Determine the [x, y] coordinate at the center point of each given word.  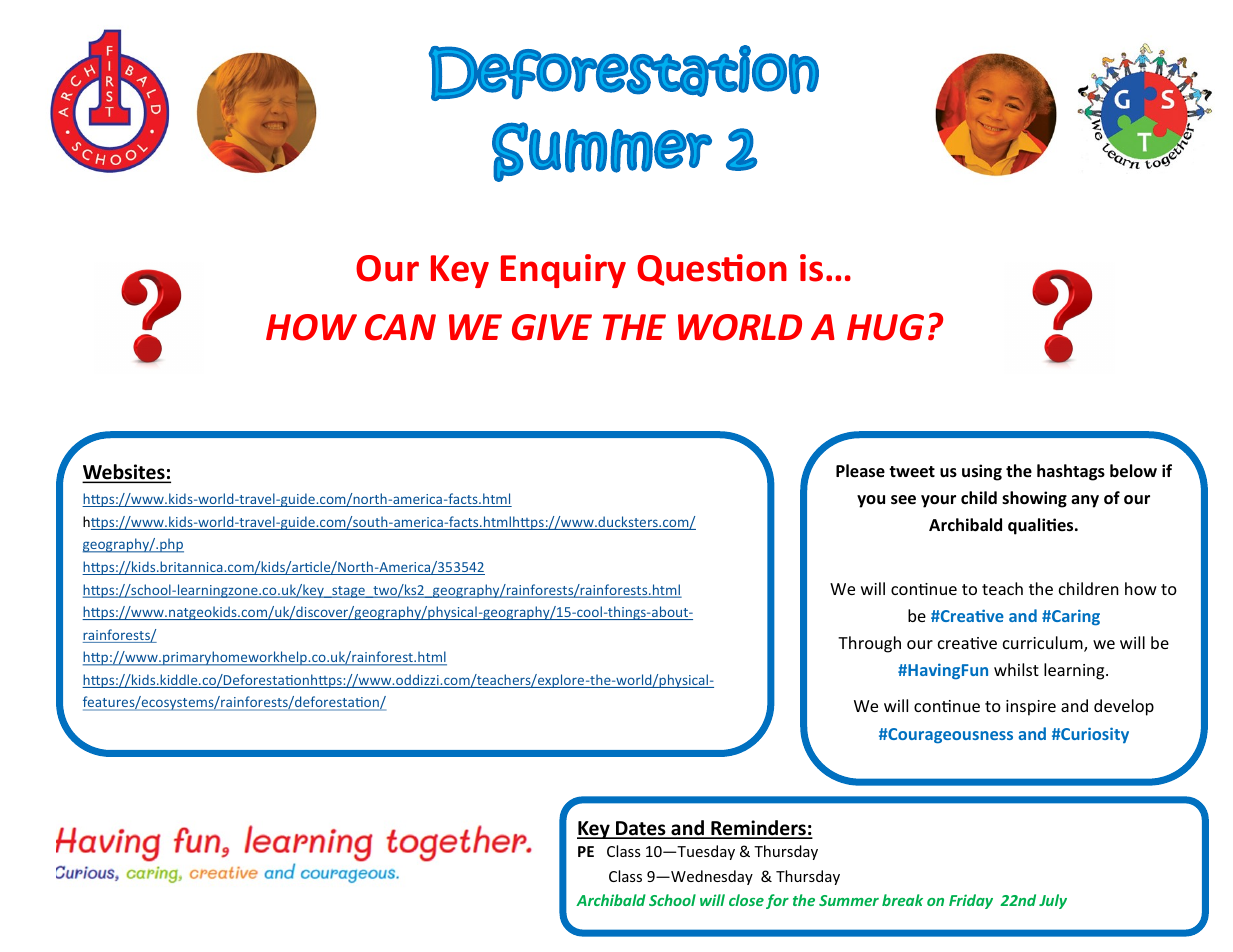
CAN [400, 327]
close [746, 900]
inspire [1031, 708]
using [982, 472]
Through [869, 644]
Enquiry [563, 271]
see [903, 500]
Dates [641, 829]
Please [860, 471]
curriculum [1044, 644]
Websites [125, 473]
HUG [885, 327]
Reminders [758, 829]
